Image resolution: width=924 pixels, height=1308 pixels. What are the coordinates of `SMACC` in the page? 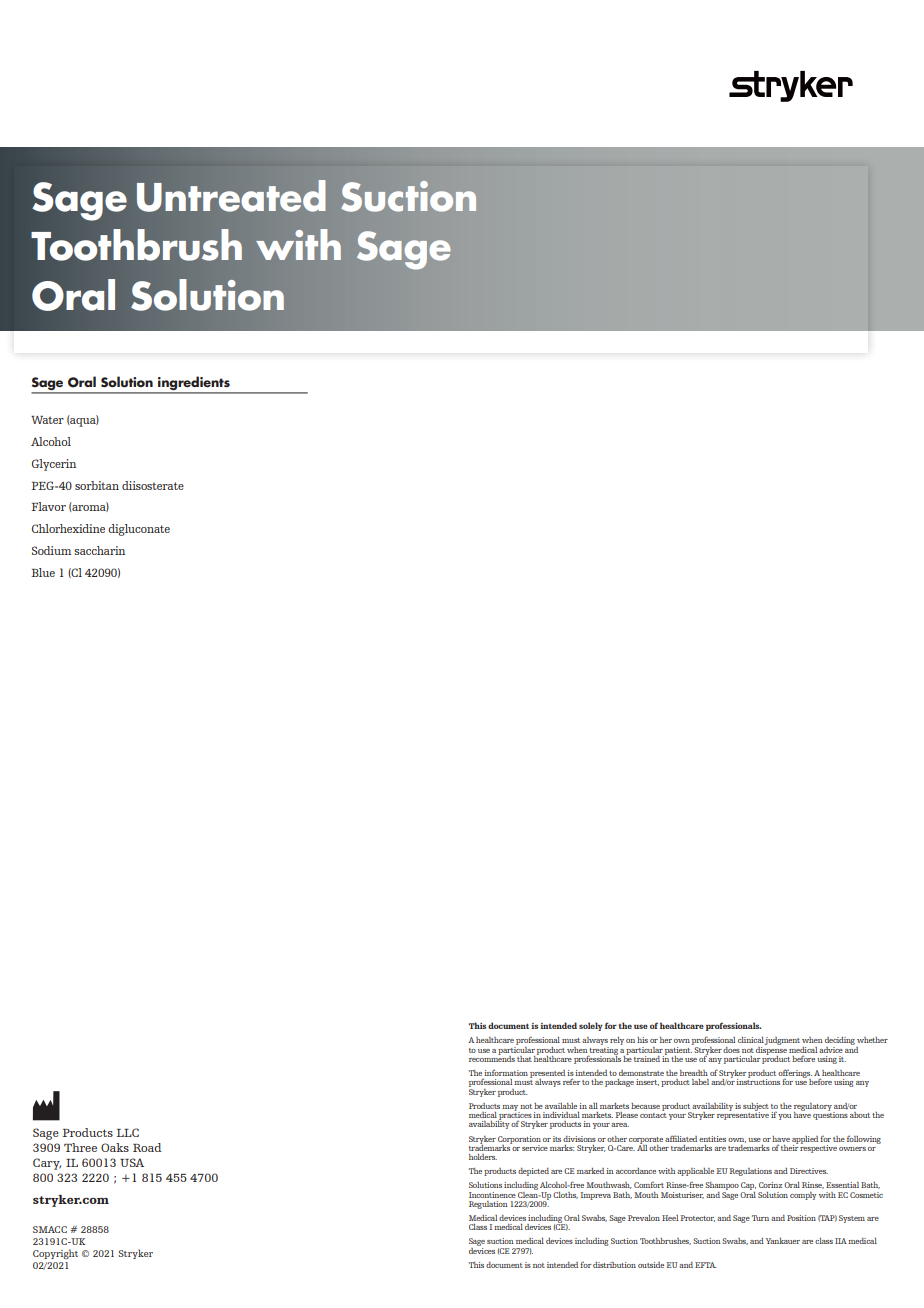 It's located at (50, 1229).
